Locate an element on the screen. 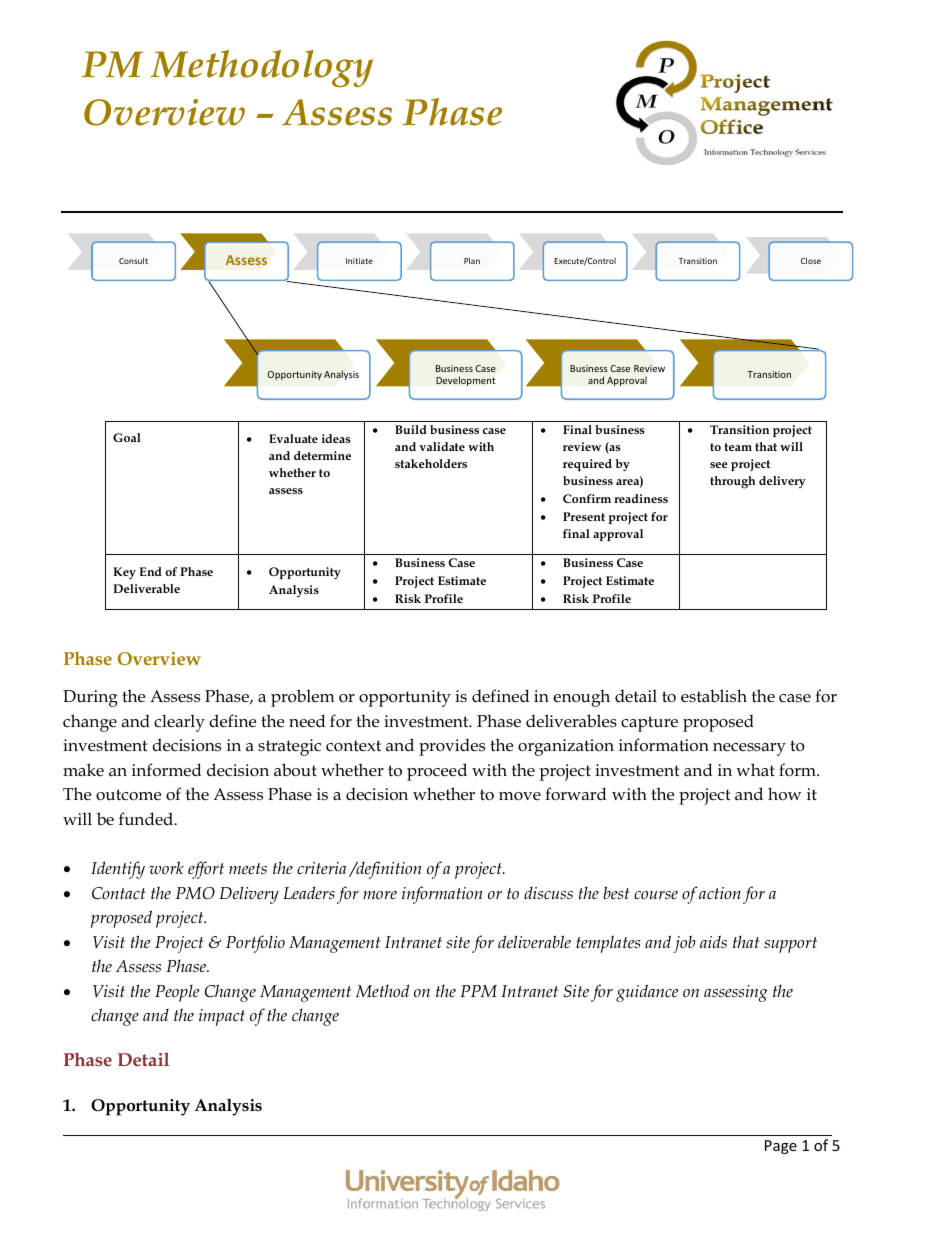 This screenshot has width=952, height=1233. team is located at coordinates (738, 447).
